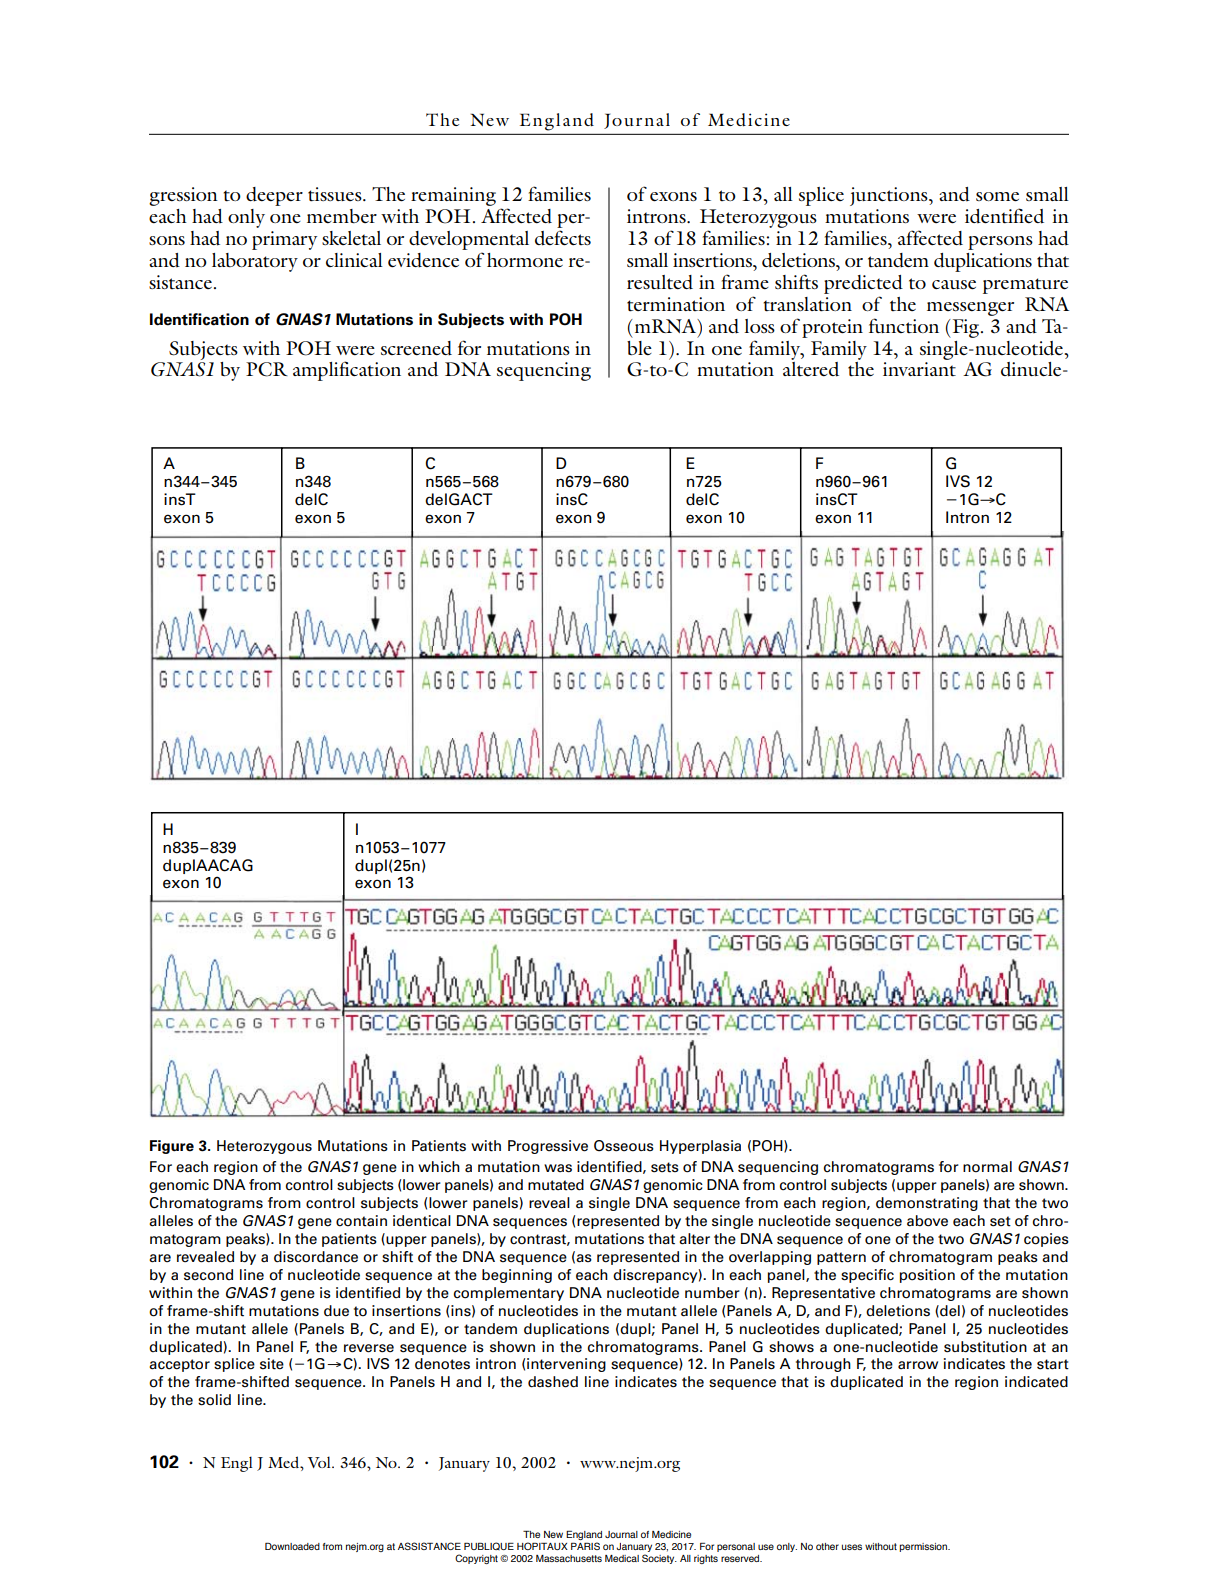  What do you see at coordinates (267, 369) in the document?
I see `PCR` at bounding box center [267, 369].
